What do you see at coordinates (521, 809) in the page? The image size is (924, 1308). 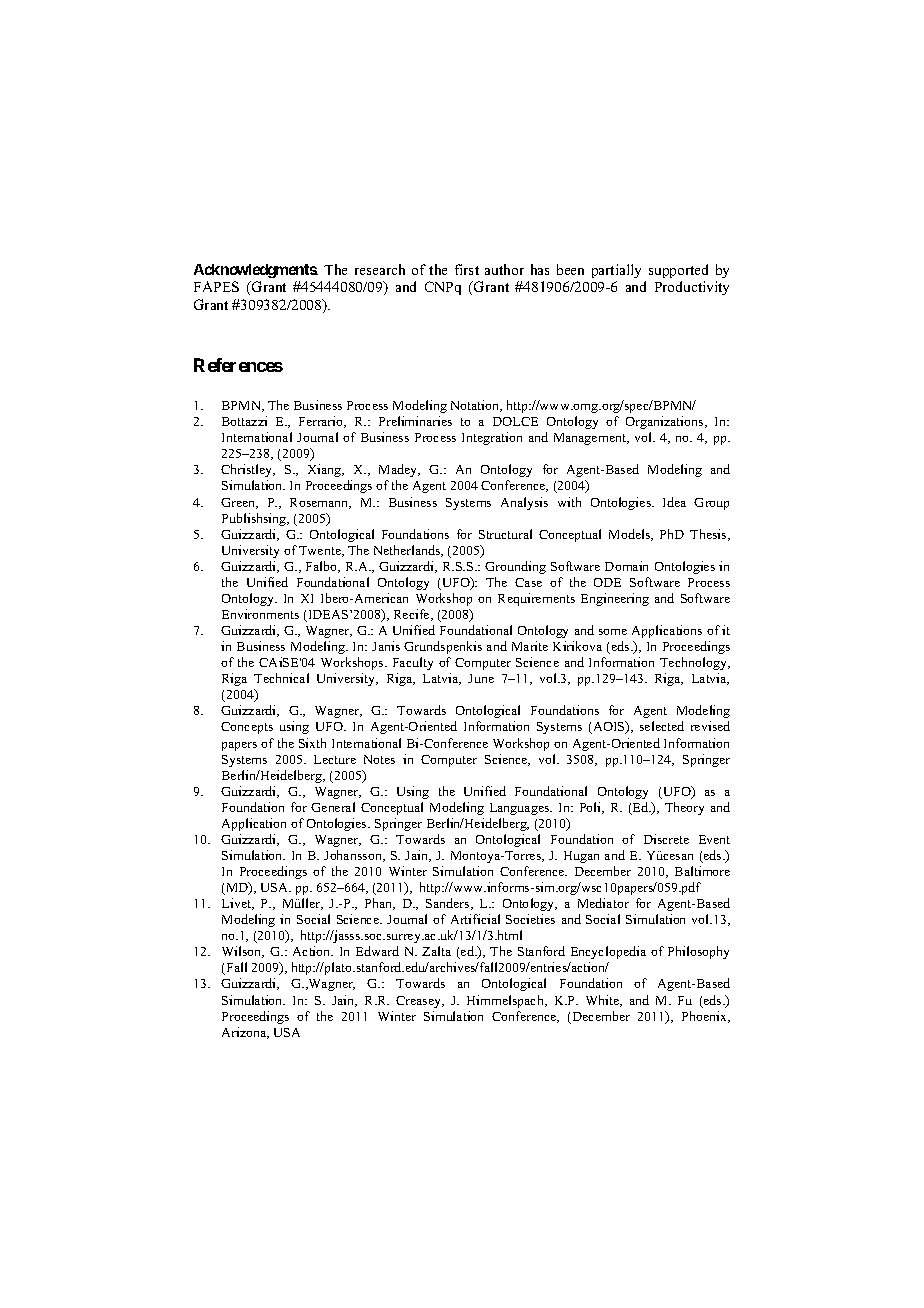 I see `Languages` at bounding box center [521, 809].
